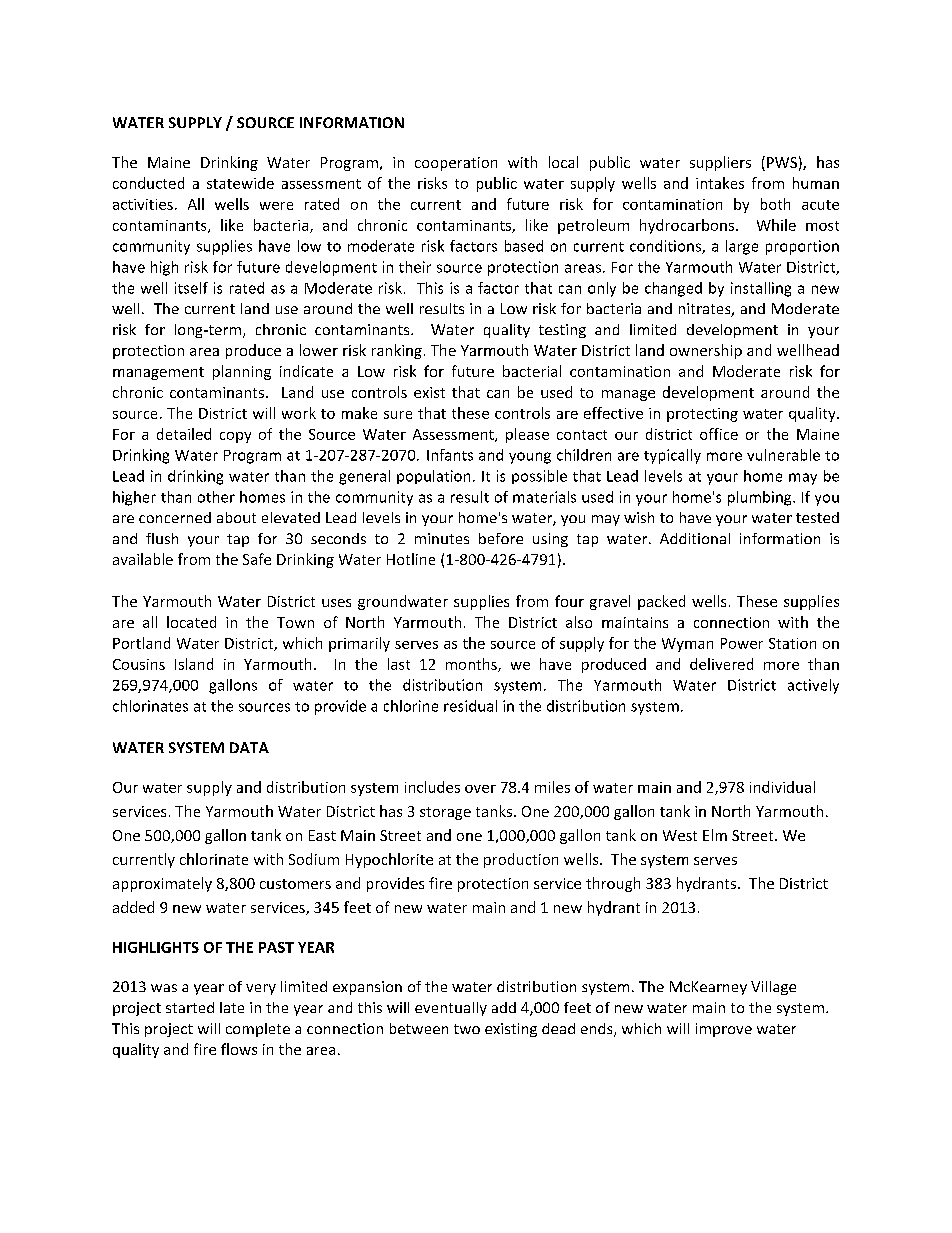 This screenshot has height=1233, width=952. Describe the element at coordinates (456, 164) in the screenshot. I see `cooperation` at that location.
